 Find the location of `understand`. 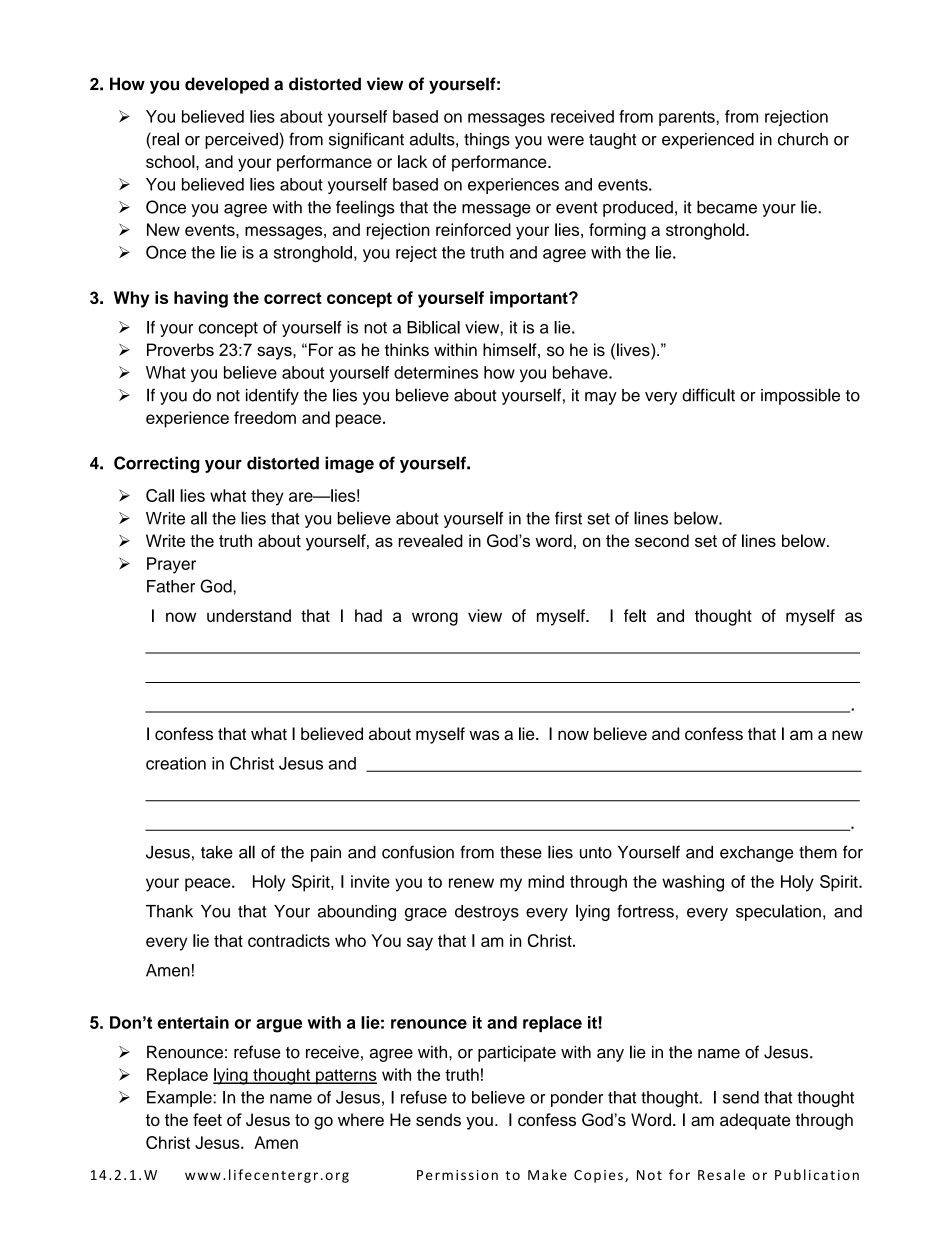

understand is located at coordinates (249, 615).
